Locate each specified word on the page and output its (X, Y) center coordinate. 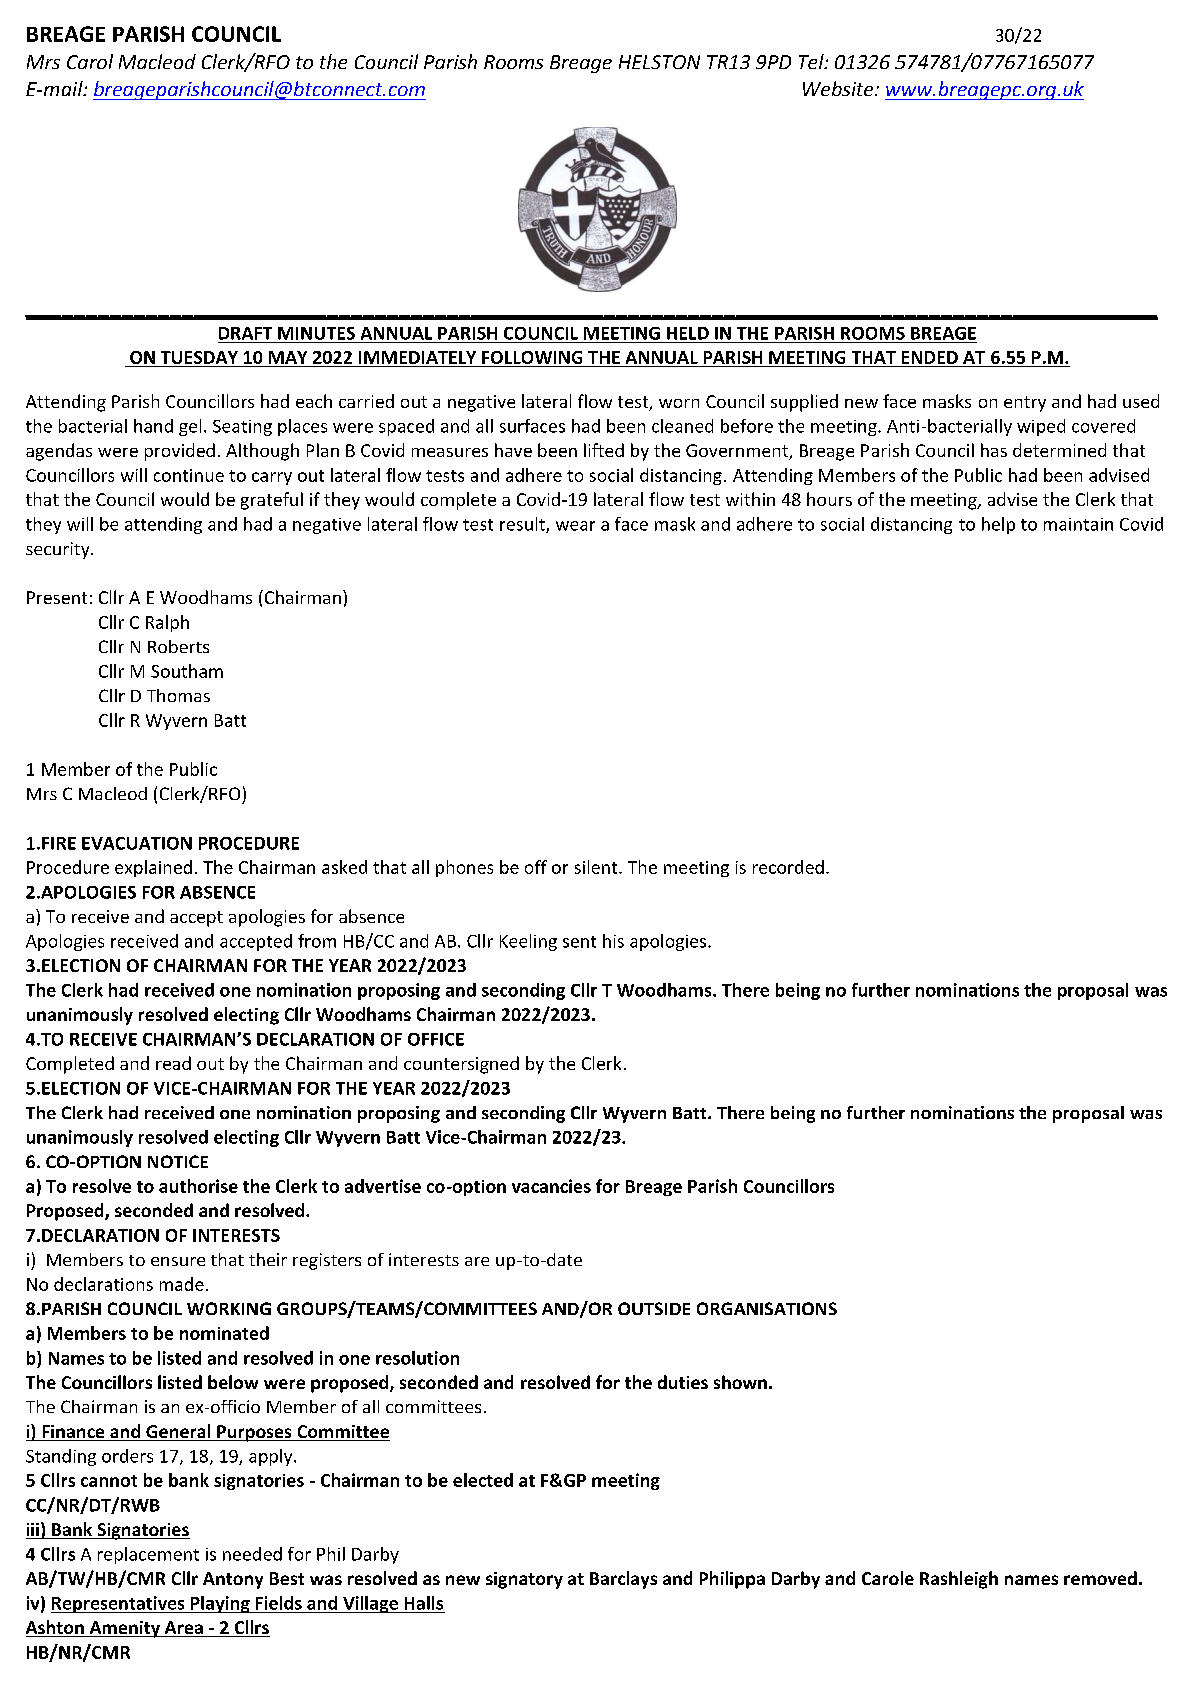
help (998, 525)
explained (153, 868)
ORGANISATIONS (767, 1308)
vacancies (551, 1186)
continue (189, 475)
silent (597, 867)
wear (575, 526)
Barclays (623, 1580)
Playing (220, 1604)
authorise (198, 1186)
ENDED (930, 357)
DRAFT (245, 333)
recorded (788, 867)
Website (839, 88)
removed (1100, 1578)
